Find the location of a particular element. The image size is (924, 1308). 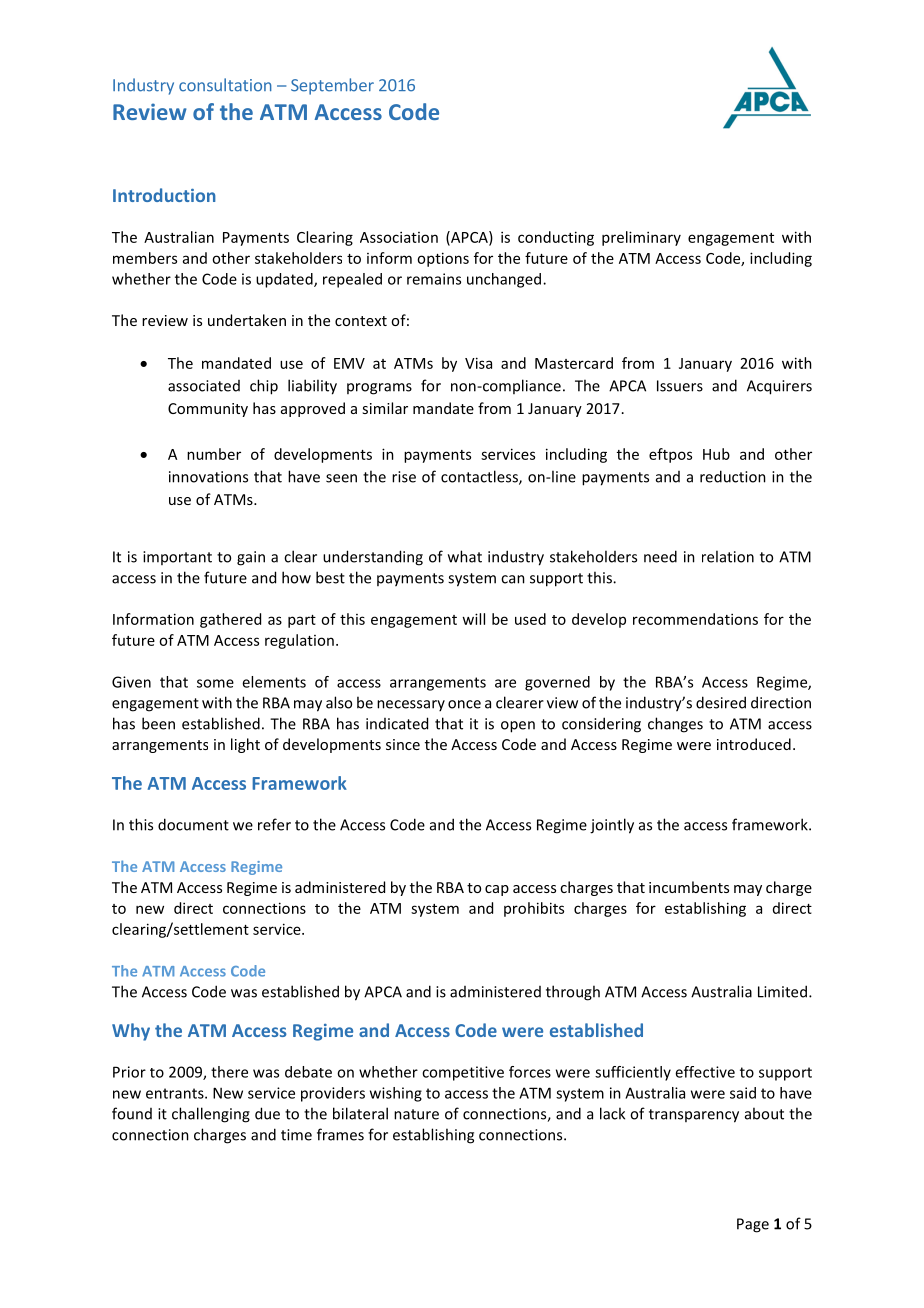

consultation is located at coordinates (225, 85).
